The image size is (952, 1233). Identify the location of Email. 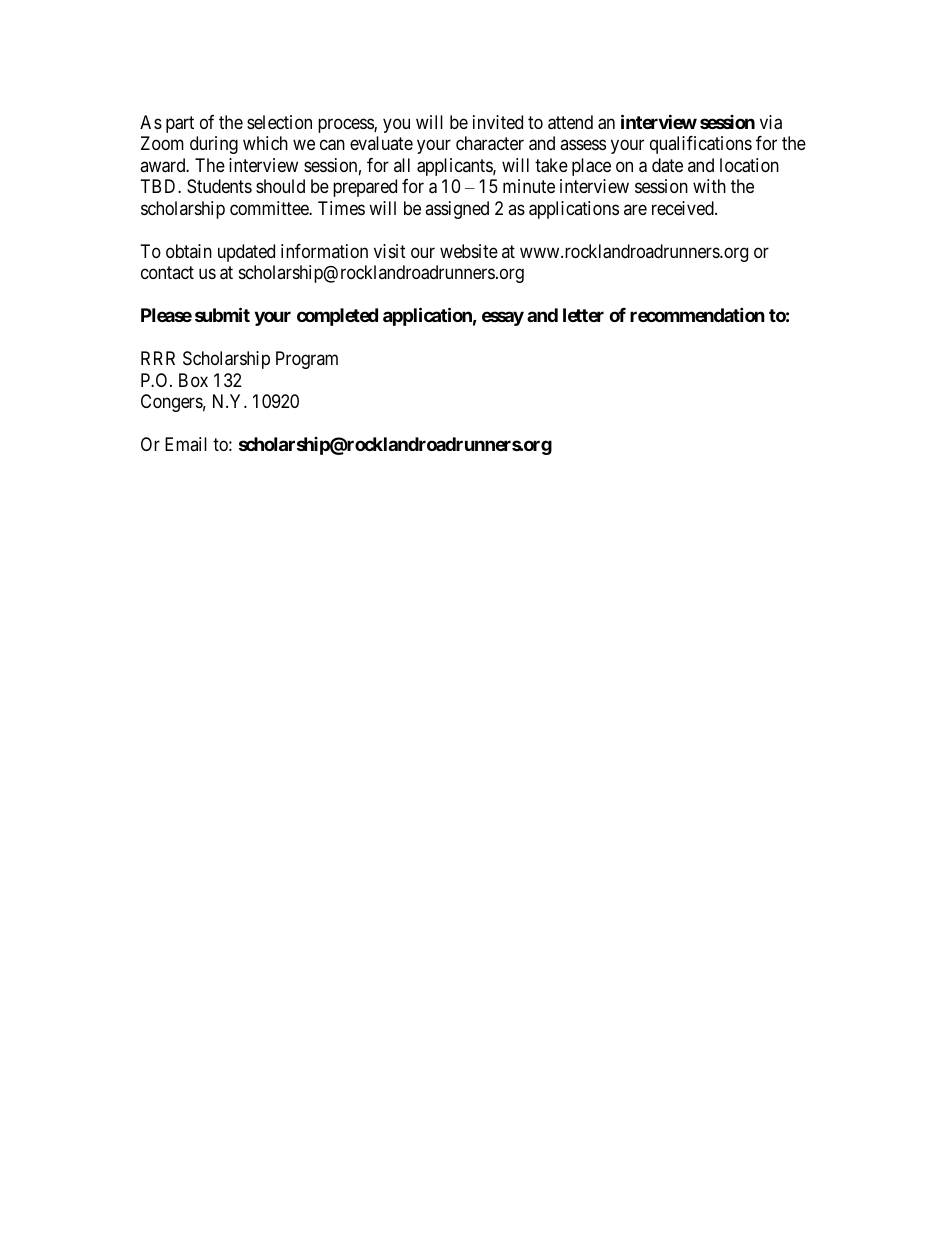
(186, 444).
